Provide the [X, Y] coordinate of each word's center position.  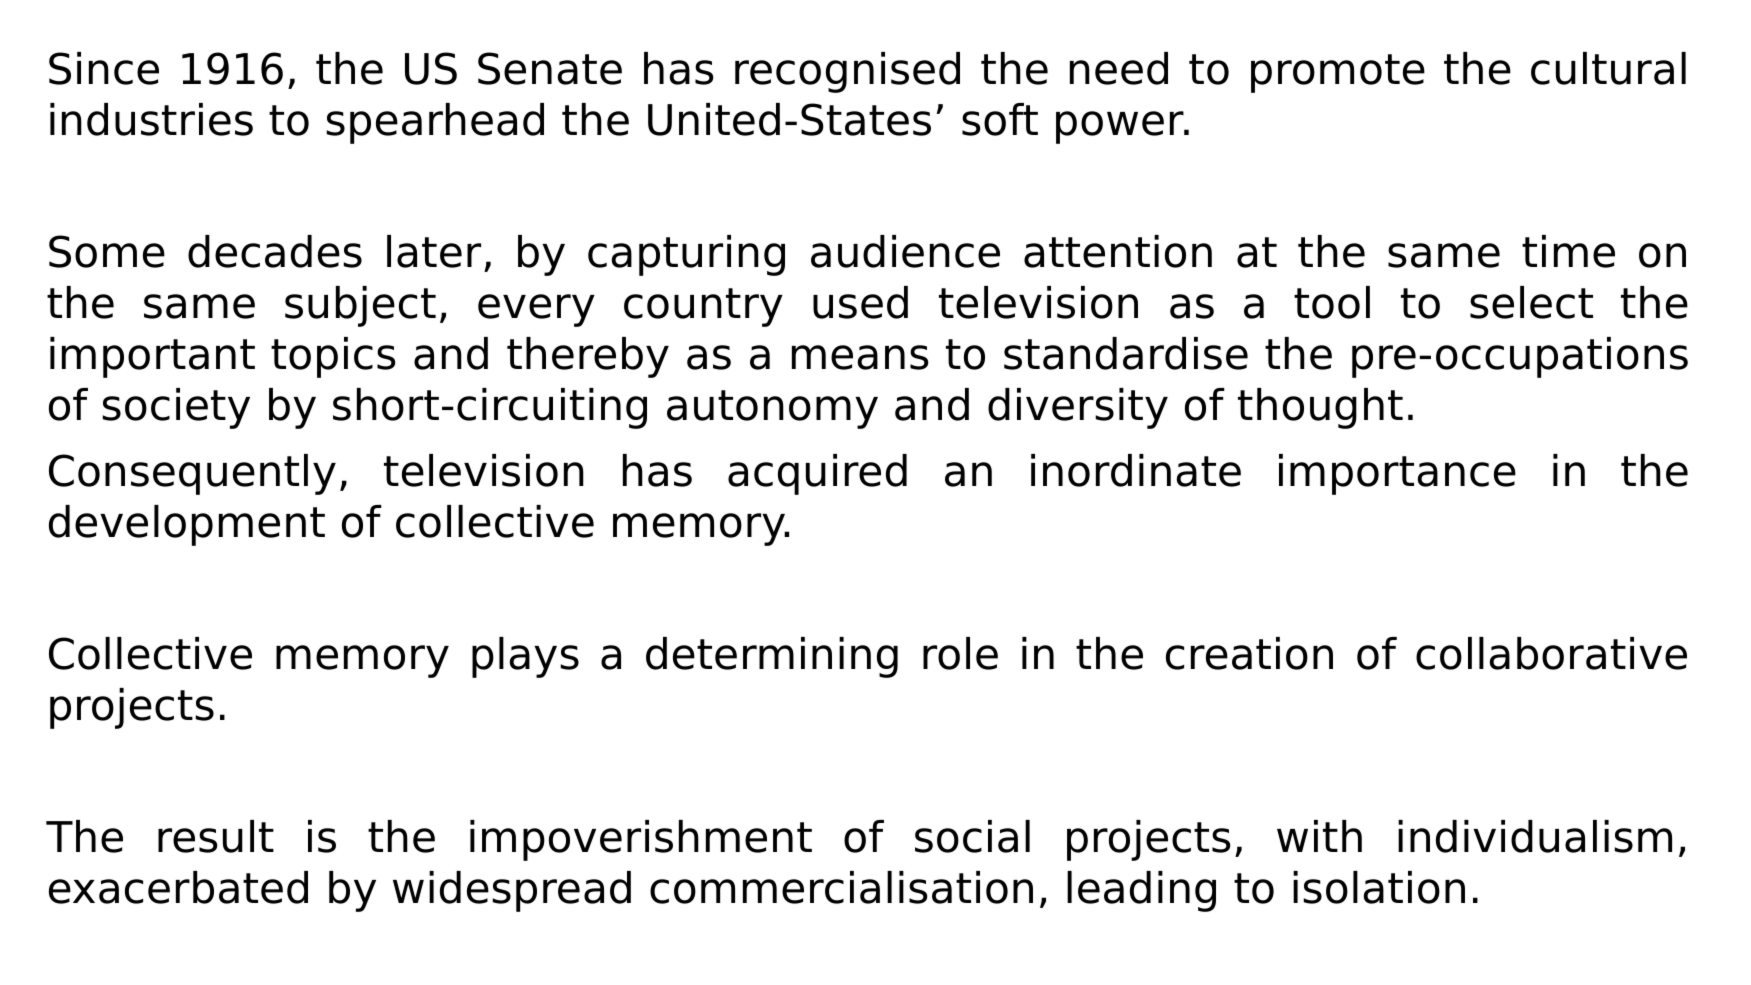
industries [151, 119]
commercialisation [841, 887]
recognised [847, 72]
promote [1338, 73]
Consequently [192, 474]
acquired [817, 474]
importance [1397, 474]
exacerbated [178, 887]
